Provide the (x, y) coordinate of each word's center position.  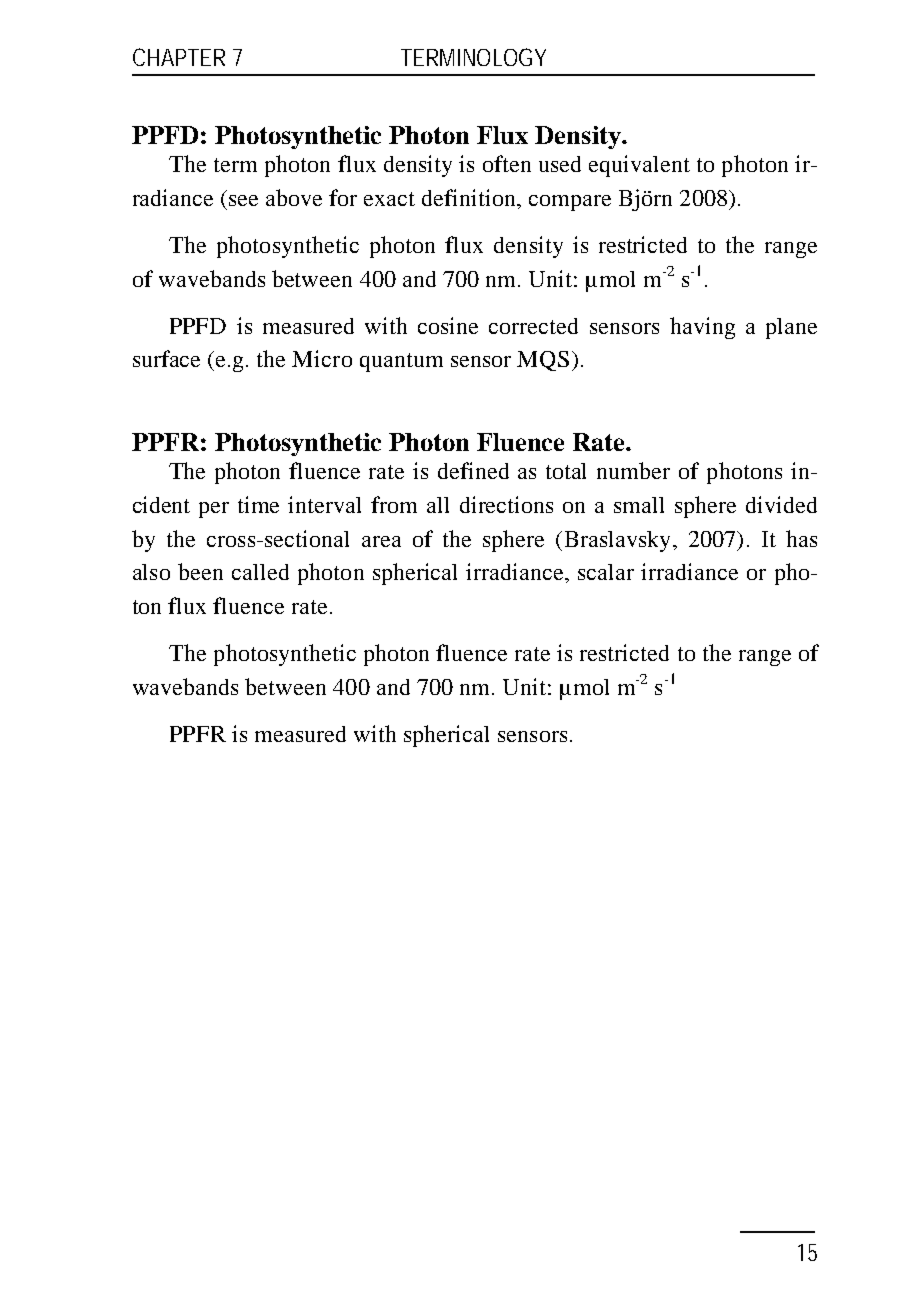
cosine (448, 325)
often (507, 163)
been (200, 571)
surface (166, 358)
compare (570, 203)
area (381, 541)
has (801, 538)
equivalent (639, 166)
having (702, 328)
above (294, 197)
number (633, 470)
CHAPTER (179, 57)
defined (473, 470)
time (258, 504)
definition (470, 197)
